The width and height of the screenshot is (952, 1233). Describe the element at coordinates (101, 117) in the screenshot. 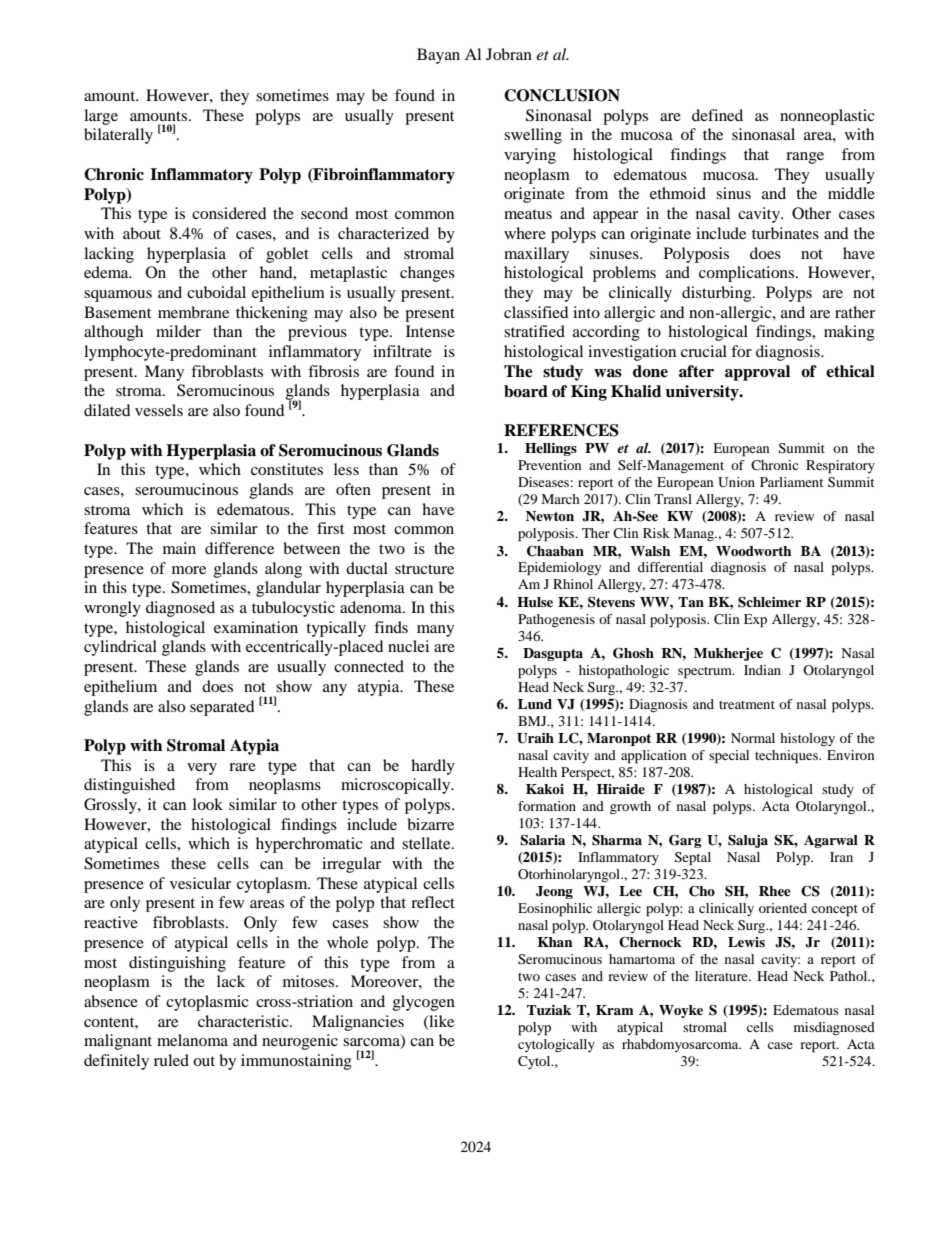

I see `large` at that location.
